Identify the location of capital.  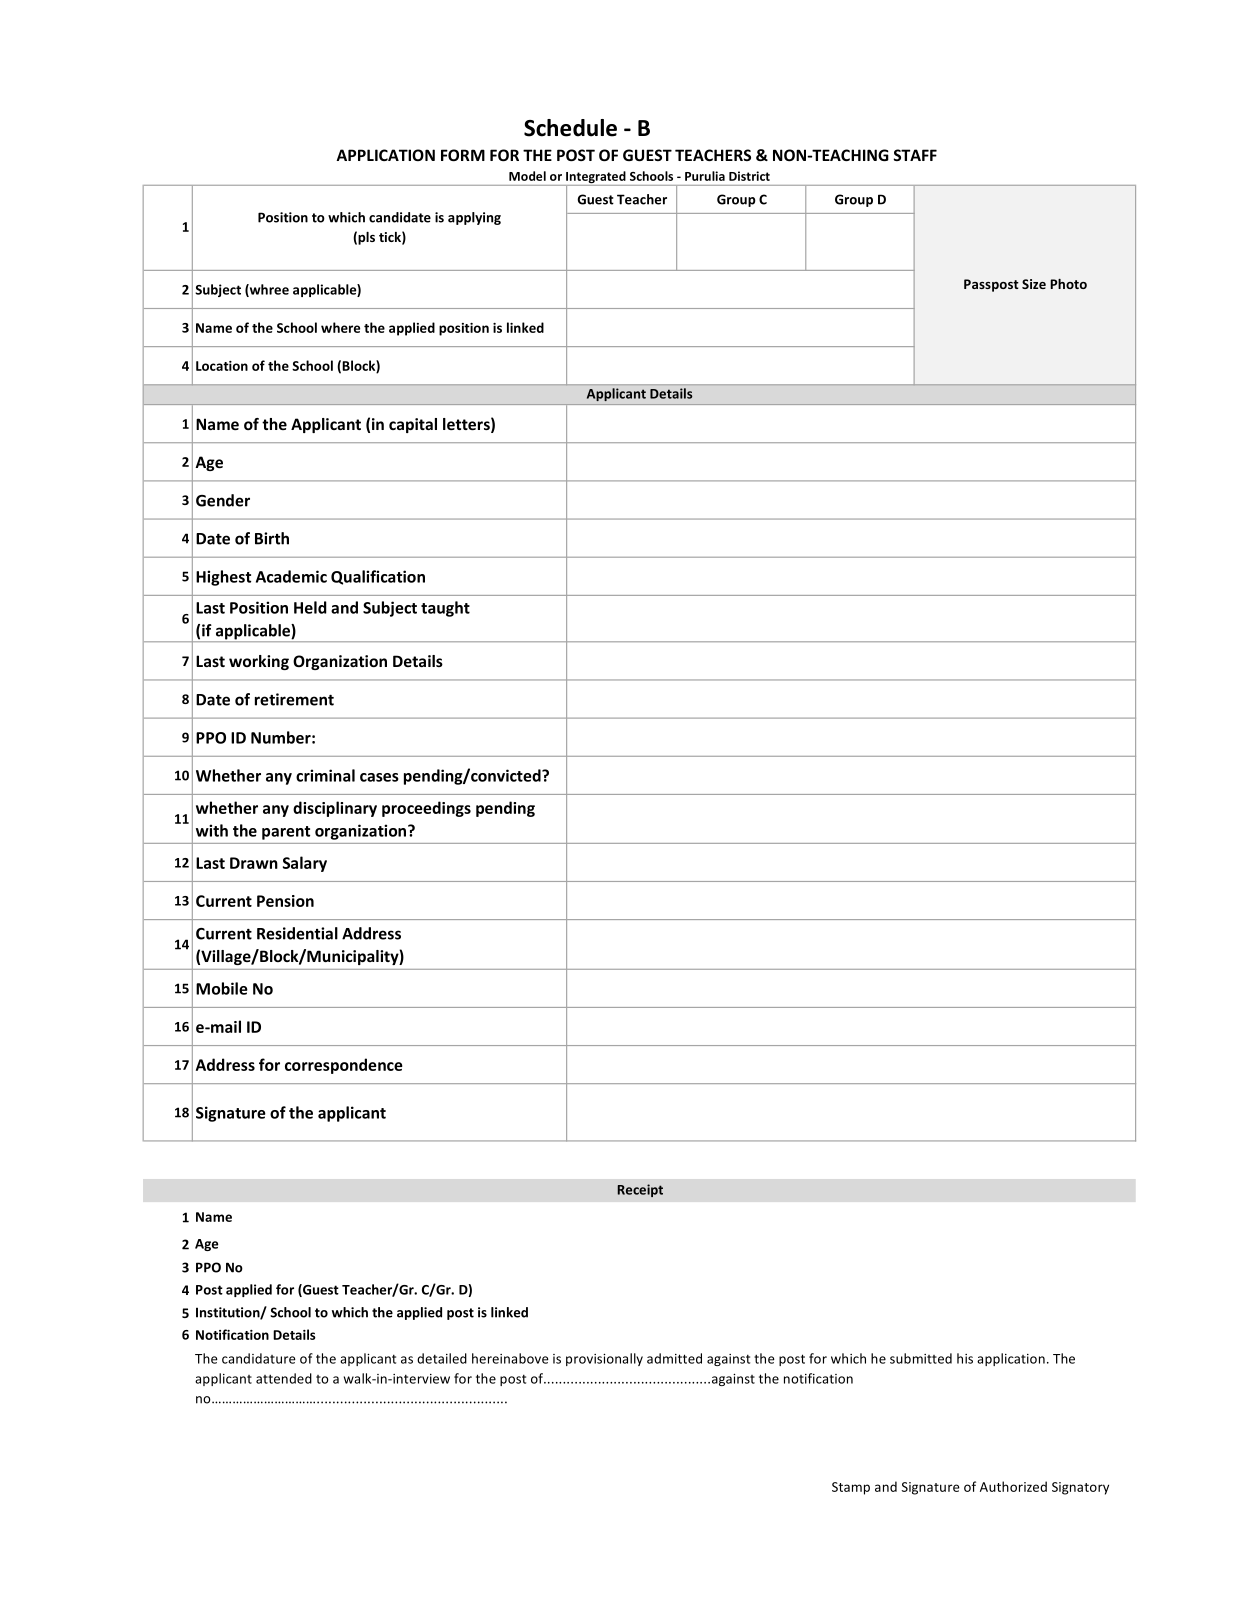
(413, 425).
